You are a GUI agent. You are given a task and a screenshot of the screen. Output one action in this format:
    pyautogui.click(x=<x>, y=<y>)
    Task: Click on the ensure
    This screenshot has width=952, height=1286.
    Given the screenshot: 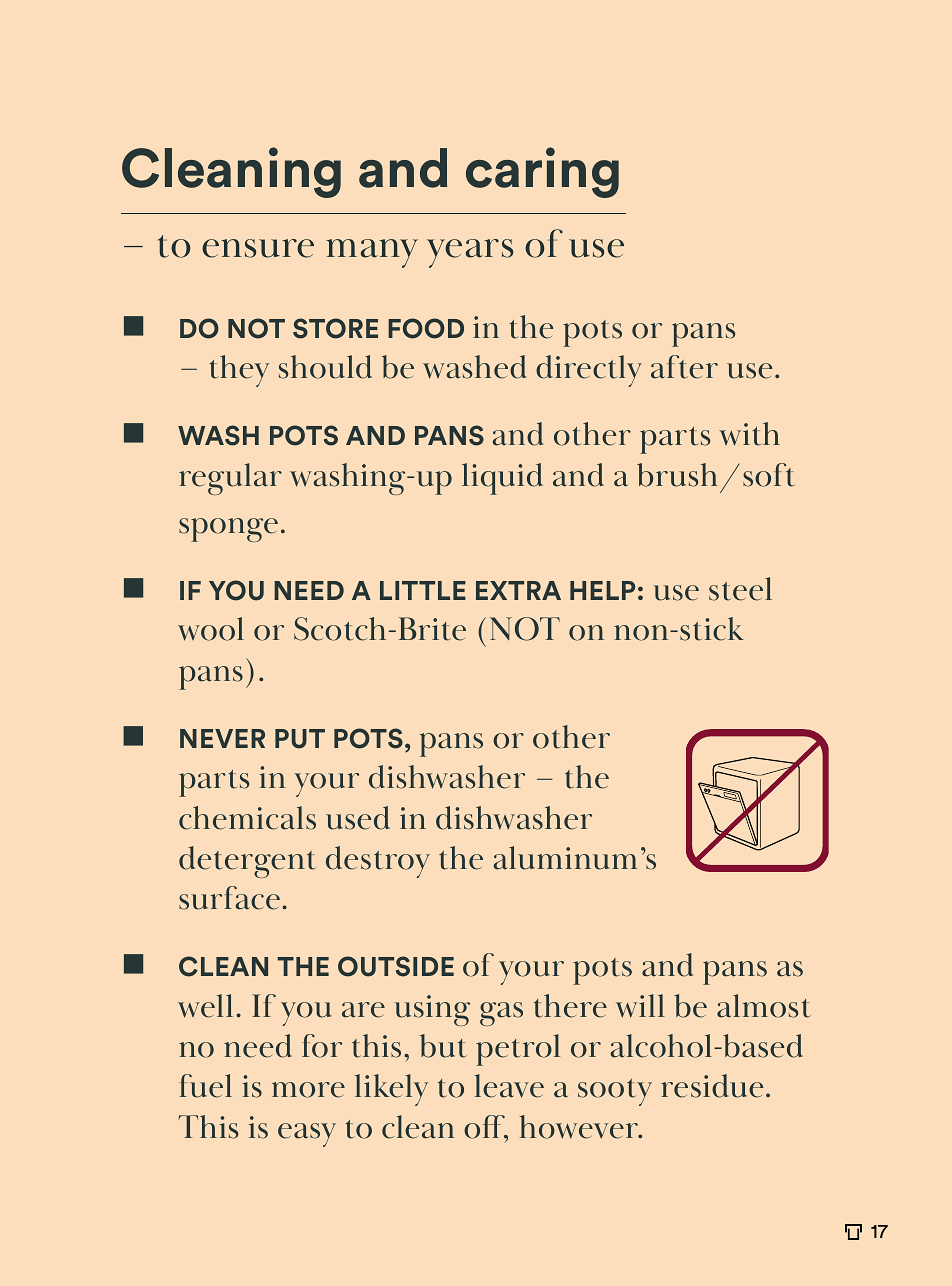 What is the action you would take?
    pyautogui.click(x=258, y=248)
